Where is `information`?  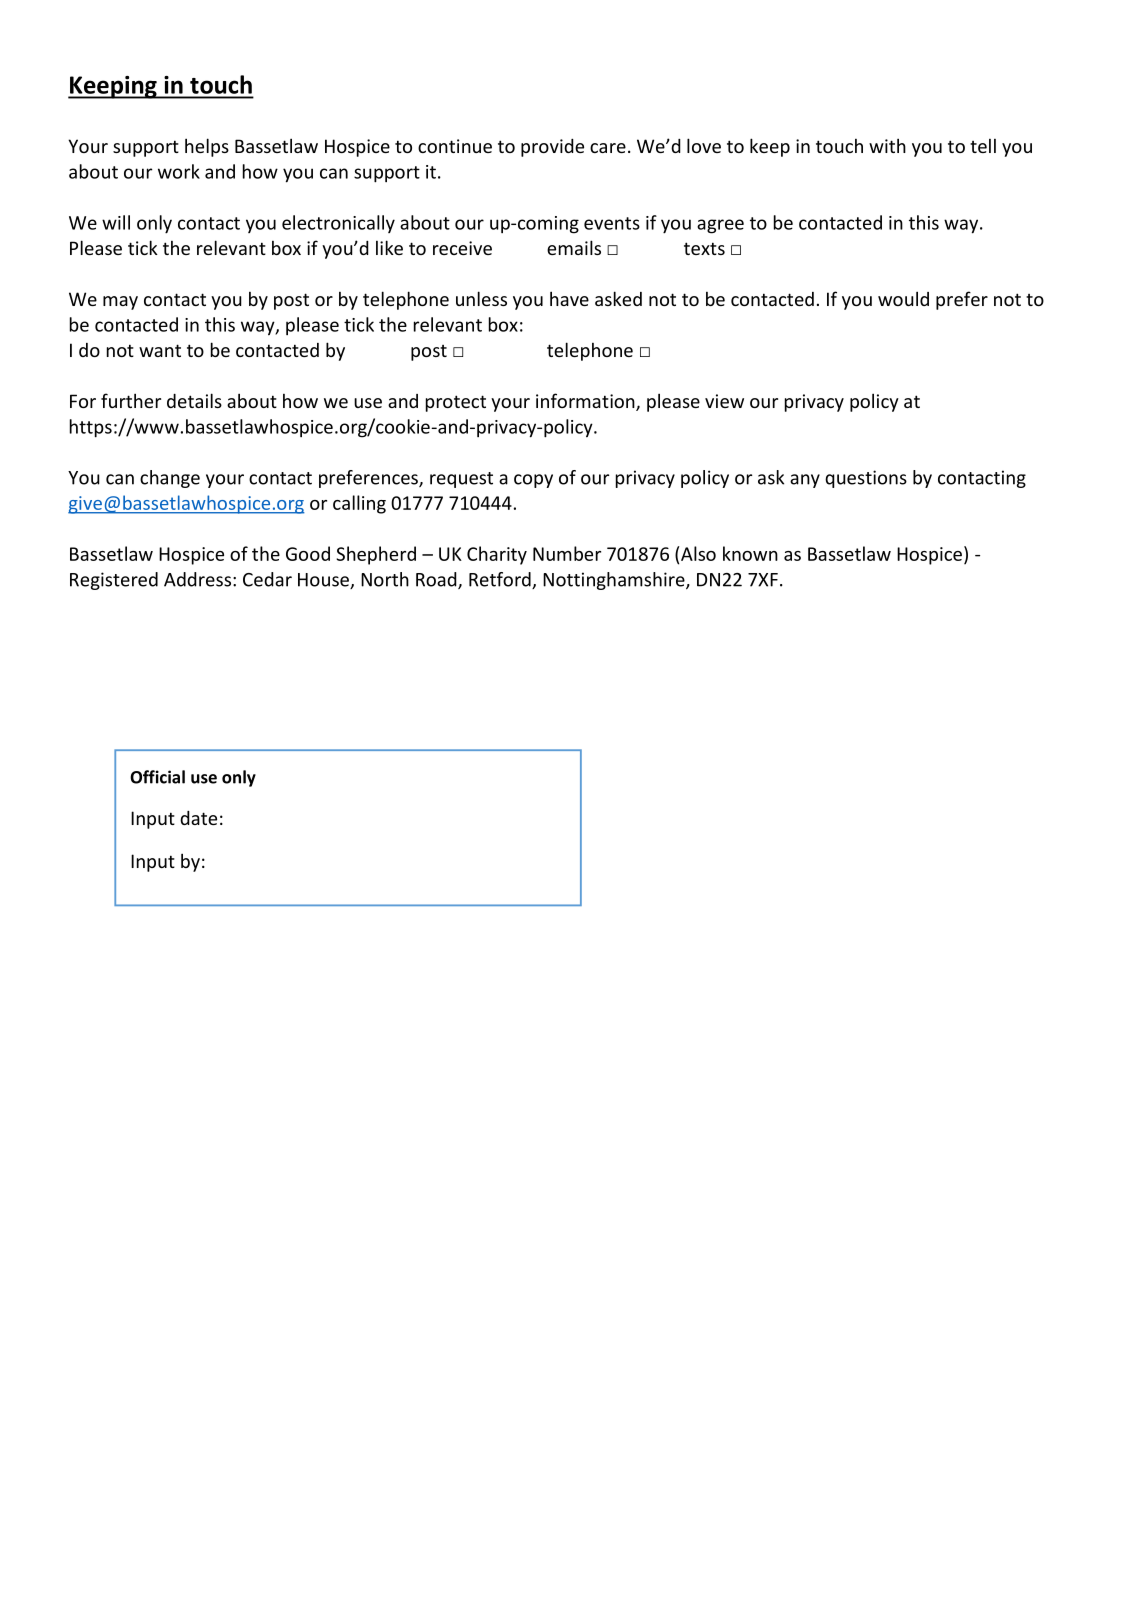
information is located at coordinates (586, 402).
